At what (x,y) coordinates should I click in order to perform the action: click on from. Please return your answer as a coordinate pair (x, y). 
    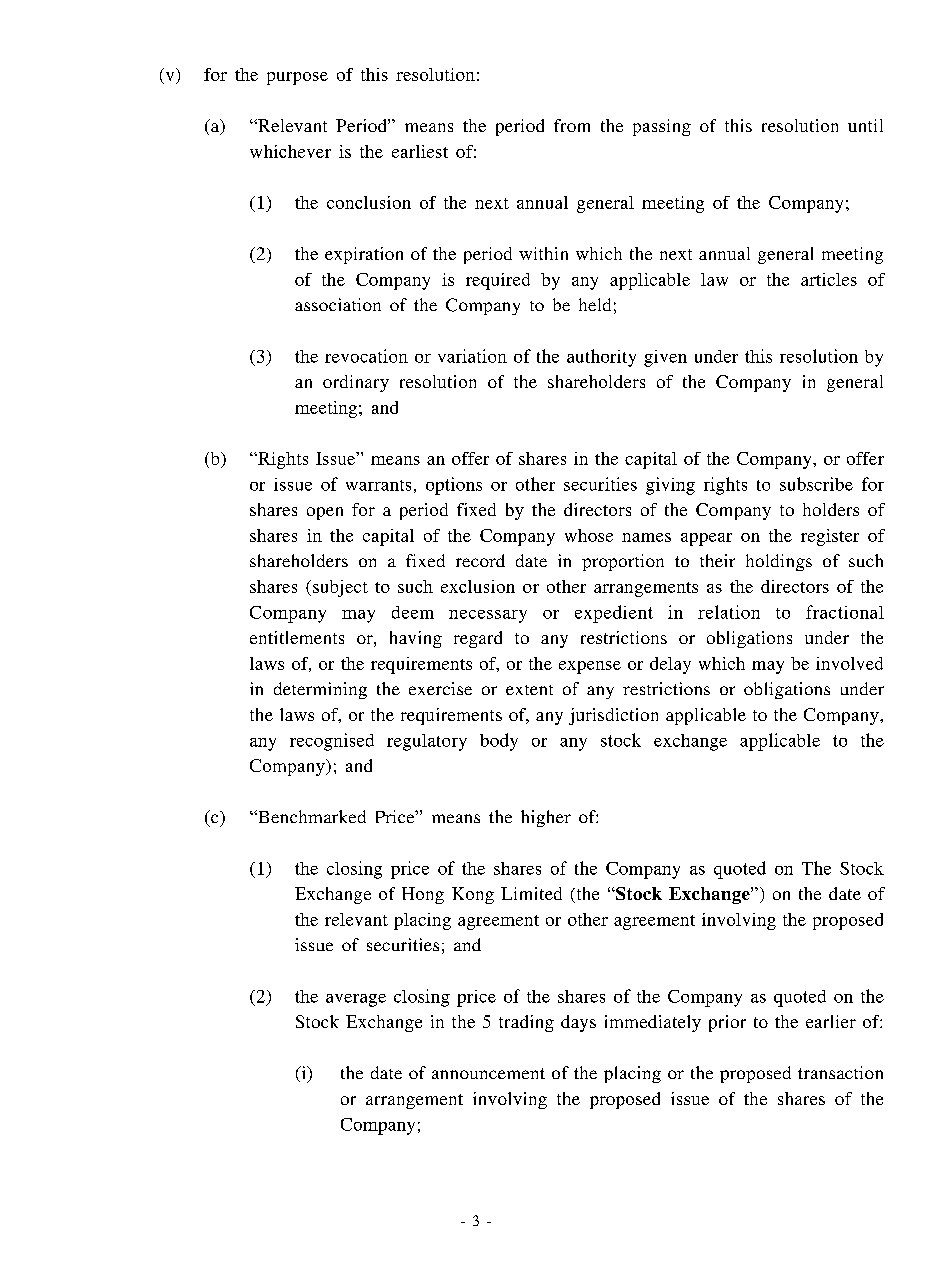
    Looking at the image, I should click on (572, 125).
